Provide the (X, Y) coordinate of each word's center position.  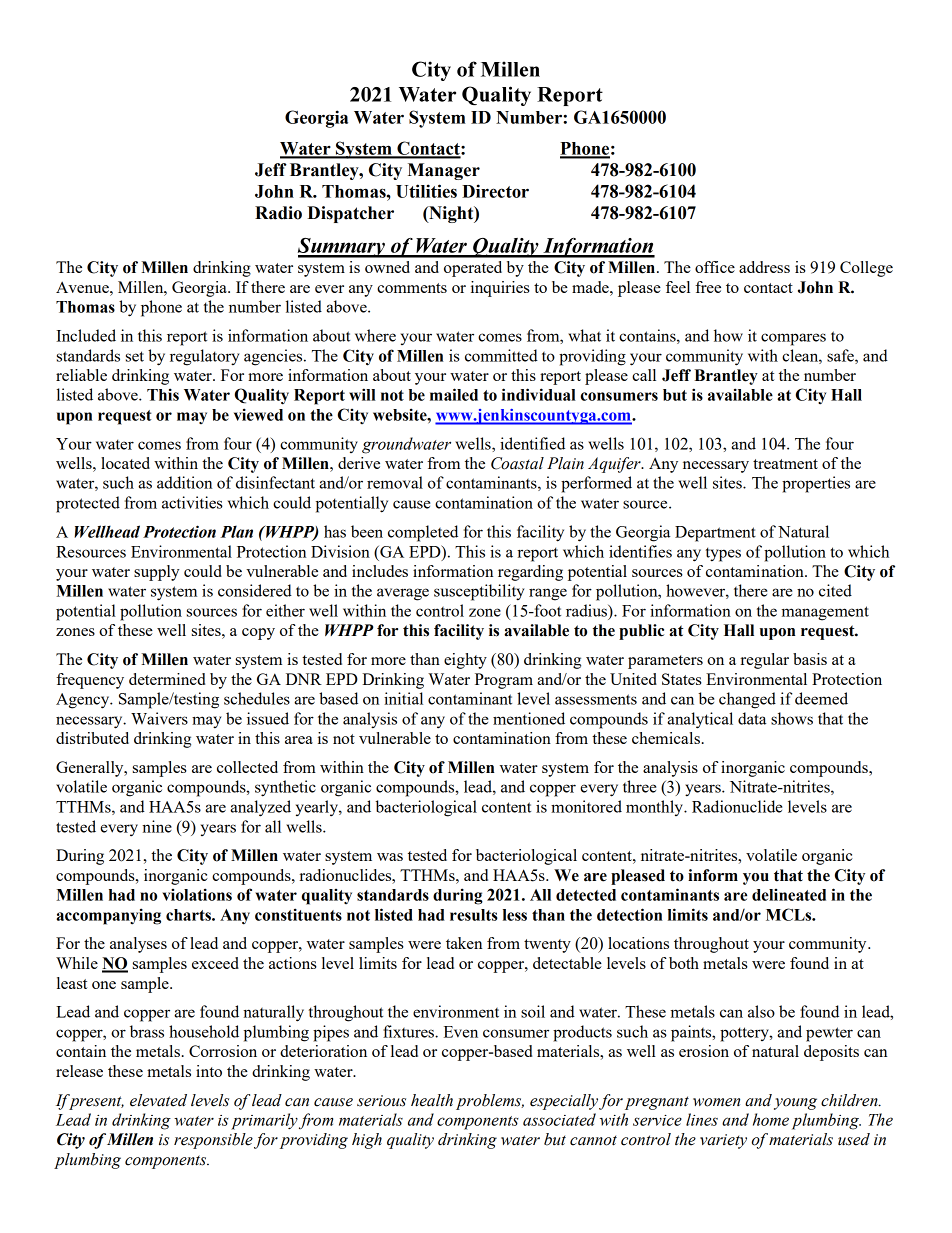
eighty (465, 661)
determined (167, 679)
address (764, 267)
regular (765, 661)
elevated (158, 1100)
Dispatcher (350, 214)
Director (495, 191)
